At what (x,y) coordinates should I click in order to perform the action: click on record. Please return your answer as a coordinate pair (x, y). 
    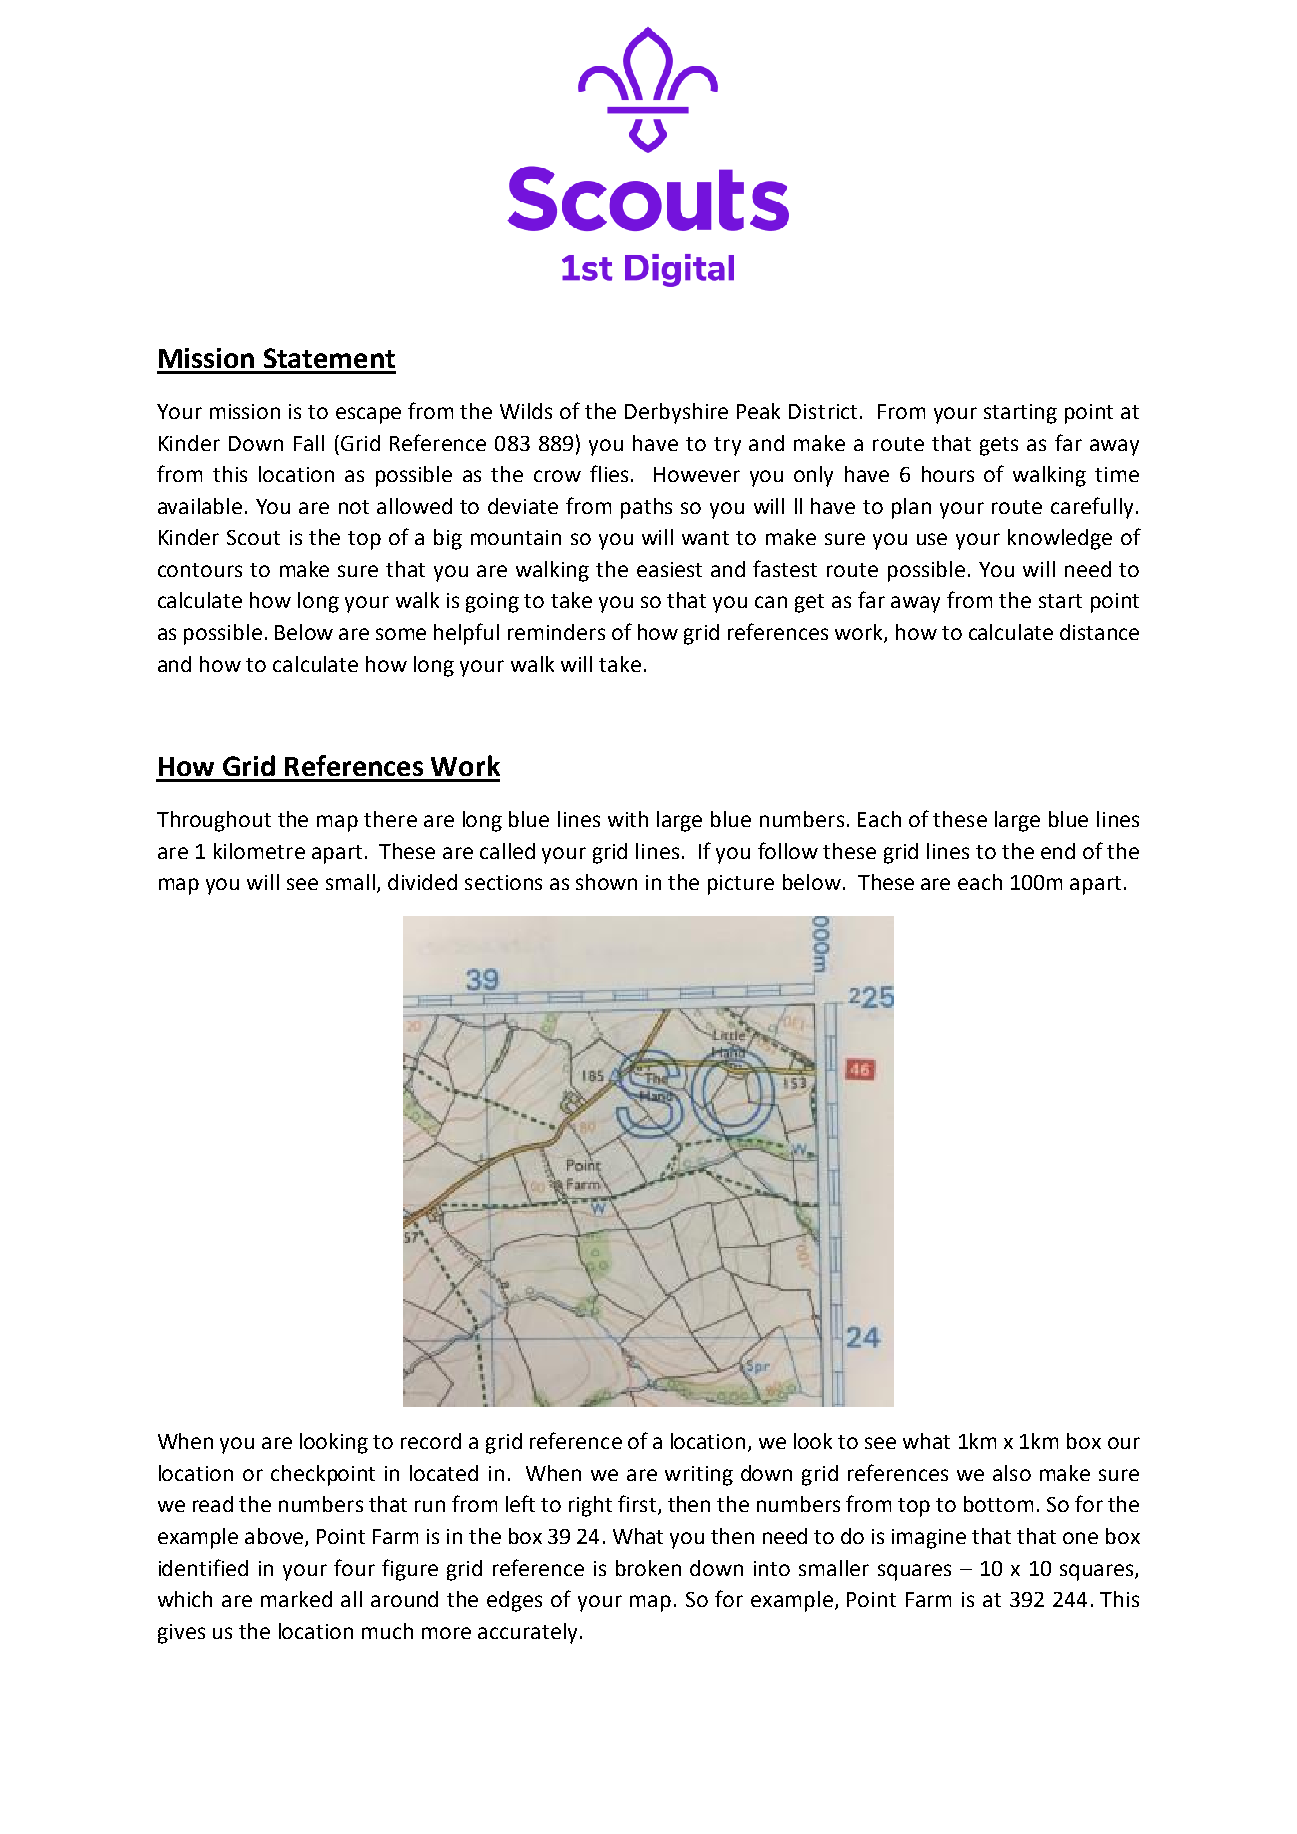
    Looking at the image, I should click on (431, 1441).
